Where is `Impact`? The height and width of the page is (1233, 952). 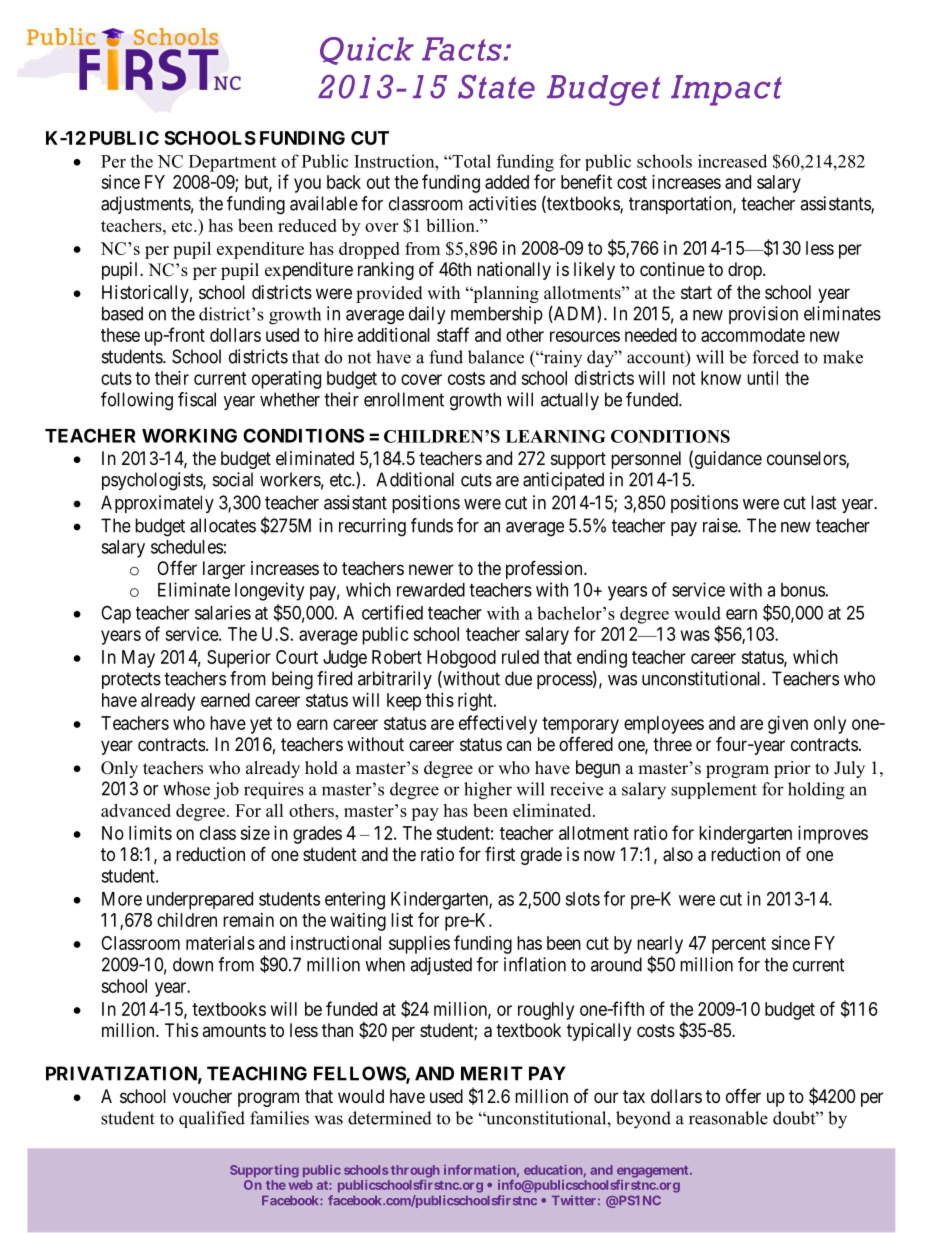 Impact is located at coordinates (726, 90).
